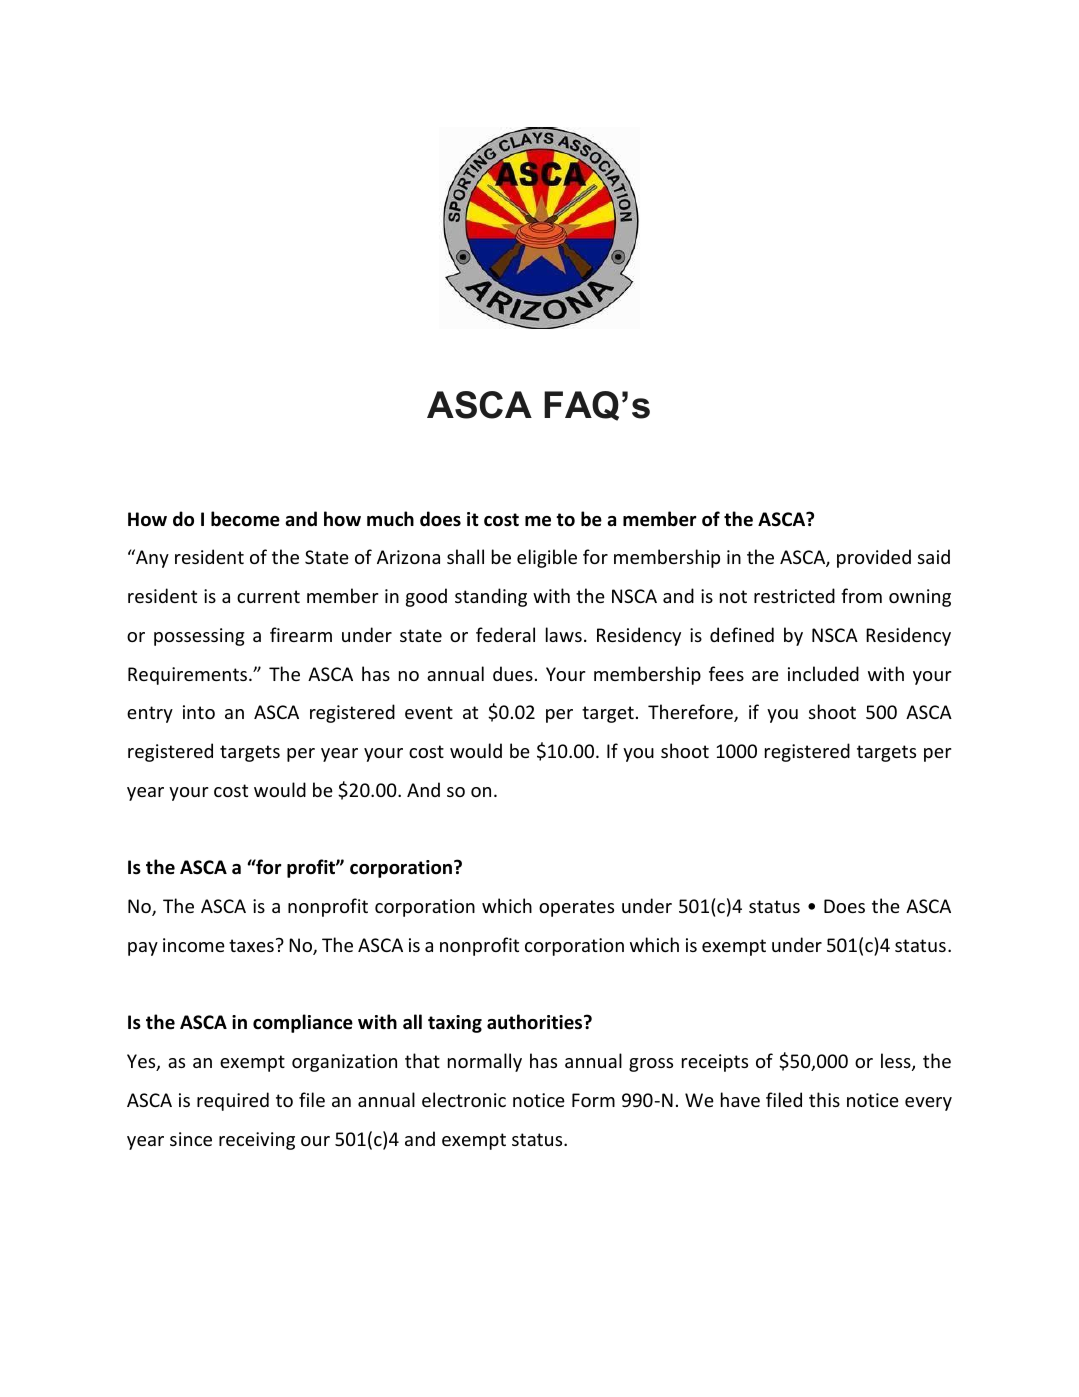  Describe the element at coordinates (547, 558) in the screenshot. I see `eligible` at that location.
